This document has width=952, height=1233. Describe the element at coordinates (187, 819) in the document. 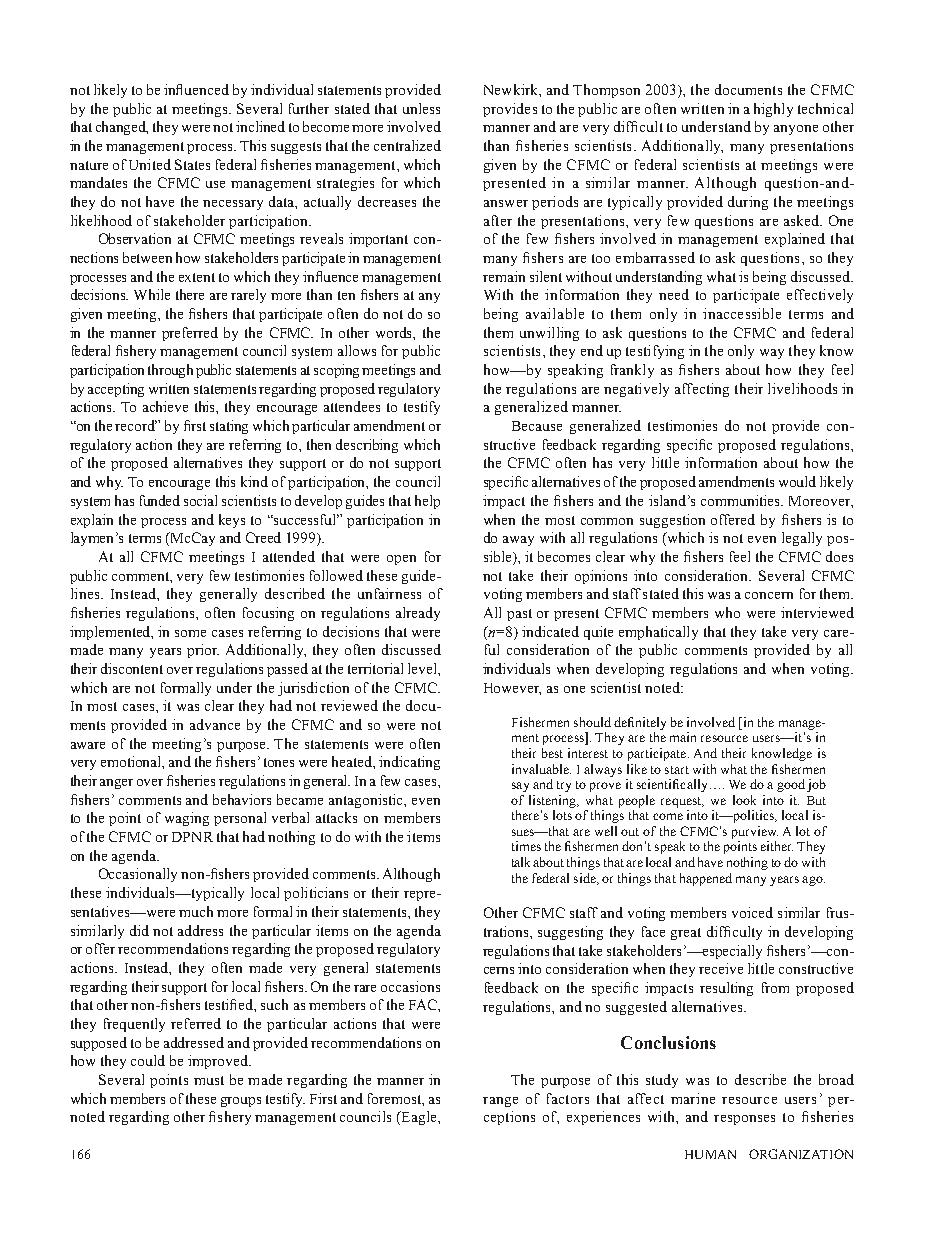

I see `waging` at that location.
